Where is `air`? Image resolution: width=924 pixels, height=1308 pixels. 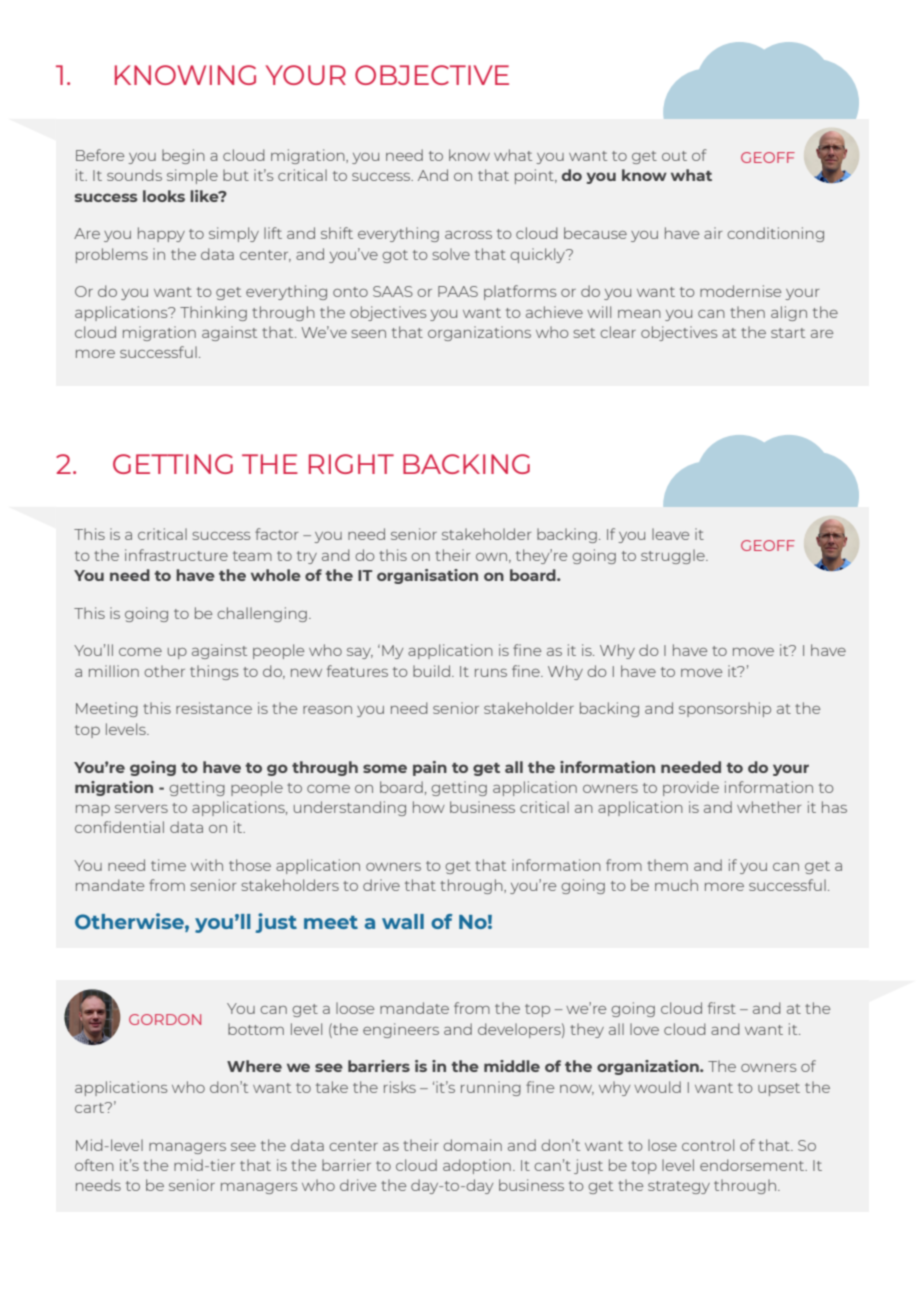 air is located at coordinates (713, 233).
